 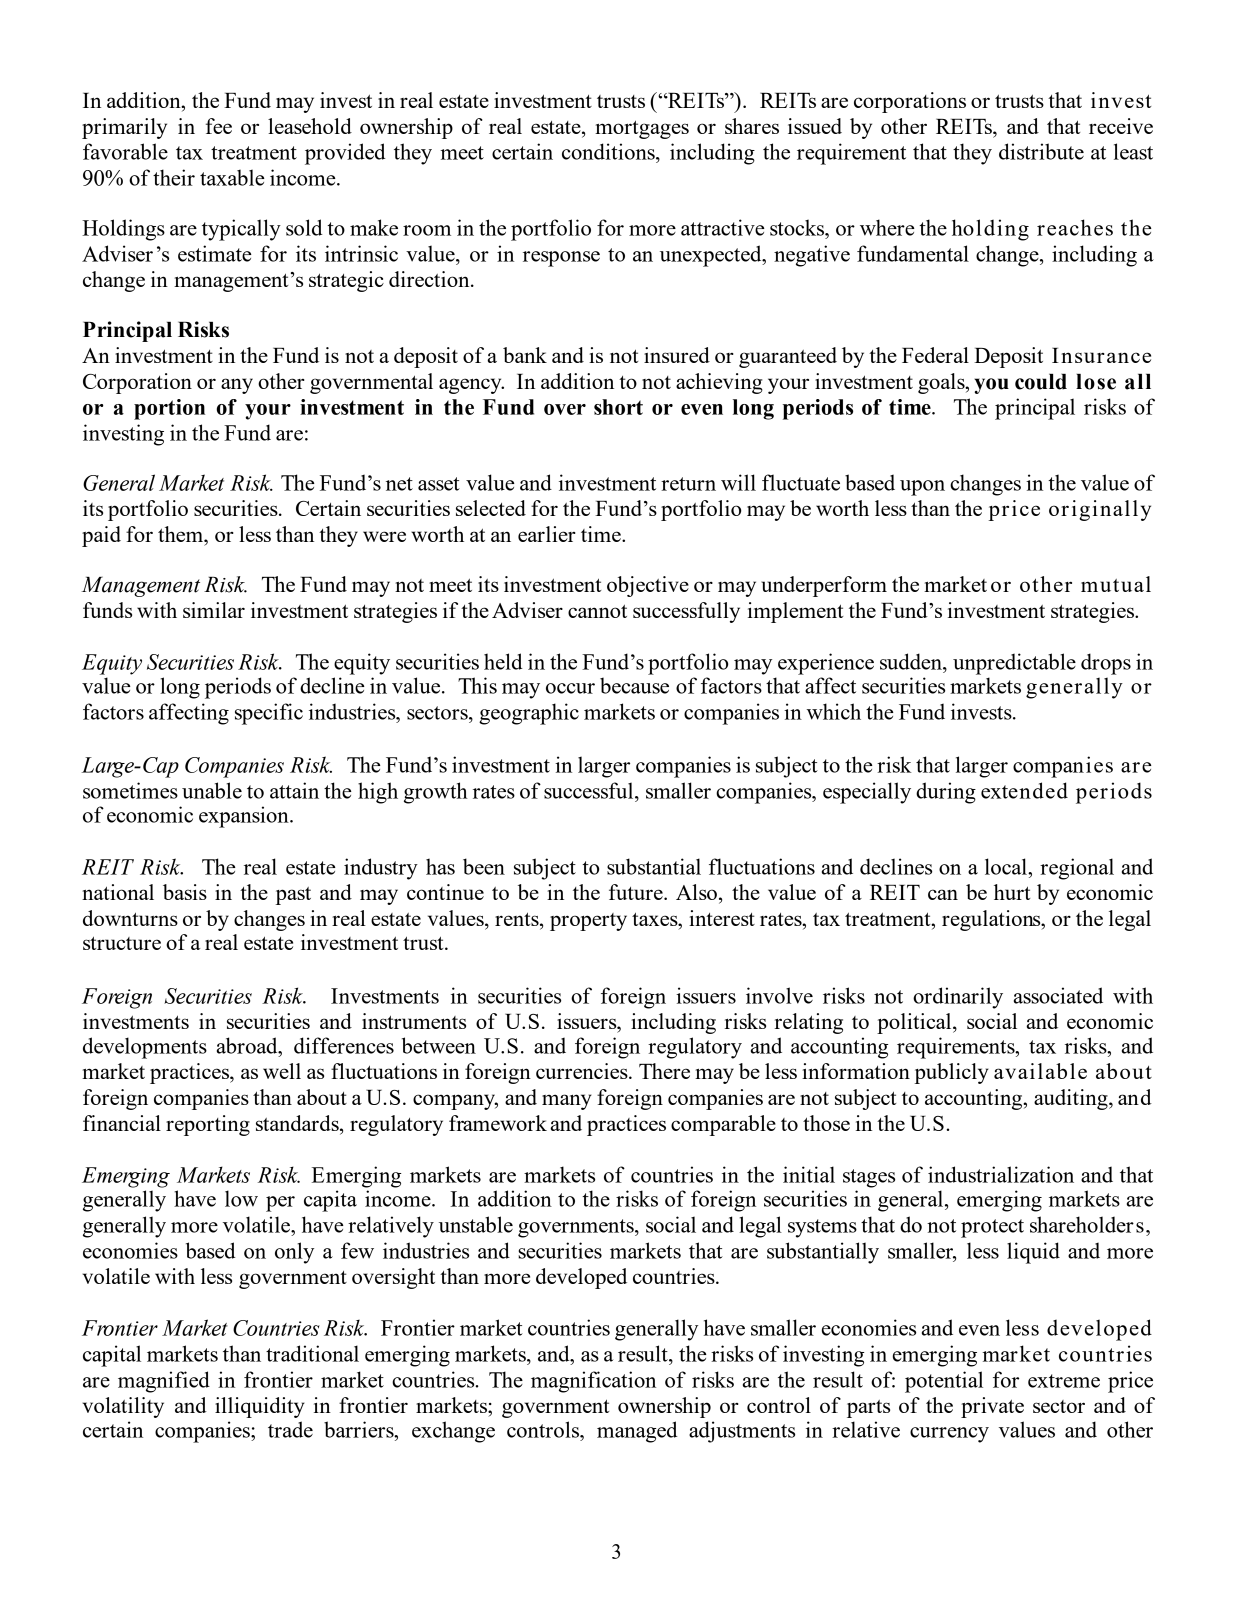 I want to click on private, so click(x=992, y=1407).
